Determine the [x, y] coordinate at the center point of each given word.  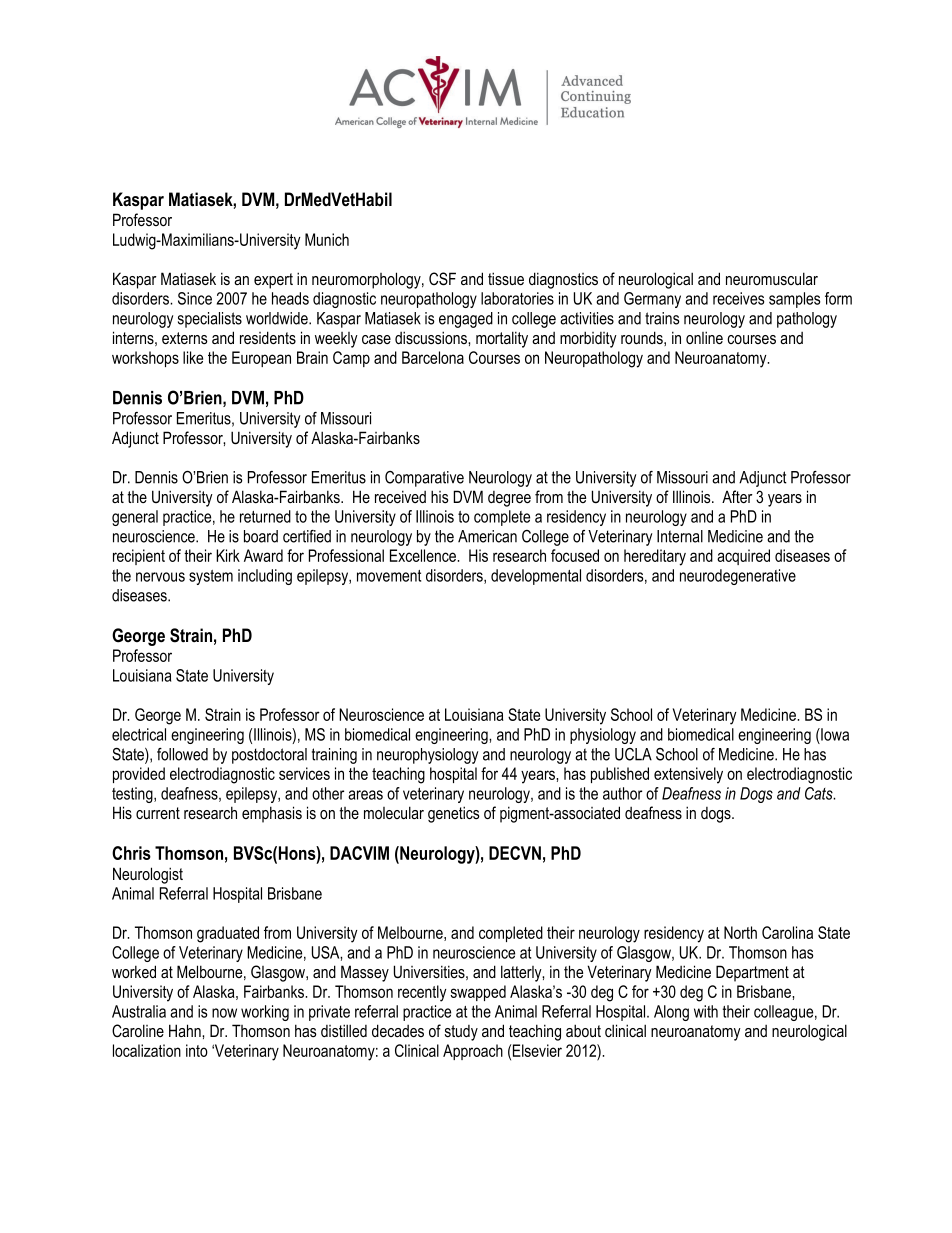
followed [182, 754]
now [224, 1013]
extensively [688, 775]
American [487, 536]
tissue [506, 278]
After [737, 496]
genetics [454, 814]
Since [195, 298]
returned [265, 516]
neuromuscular [772, 278]
